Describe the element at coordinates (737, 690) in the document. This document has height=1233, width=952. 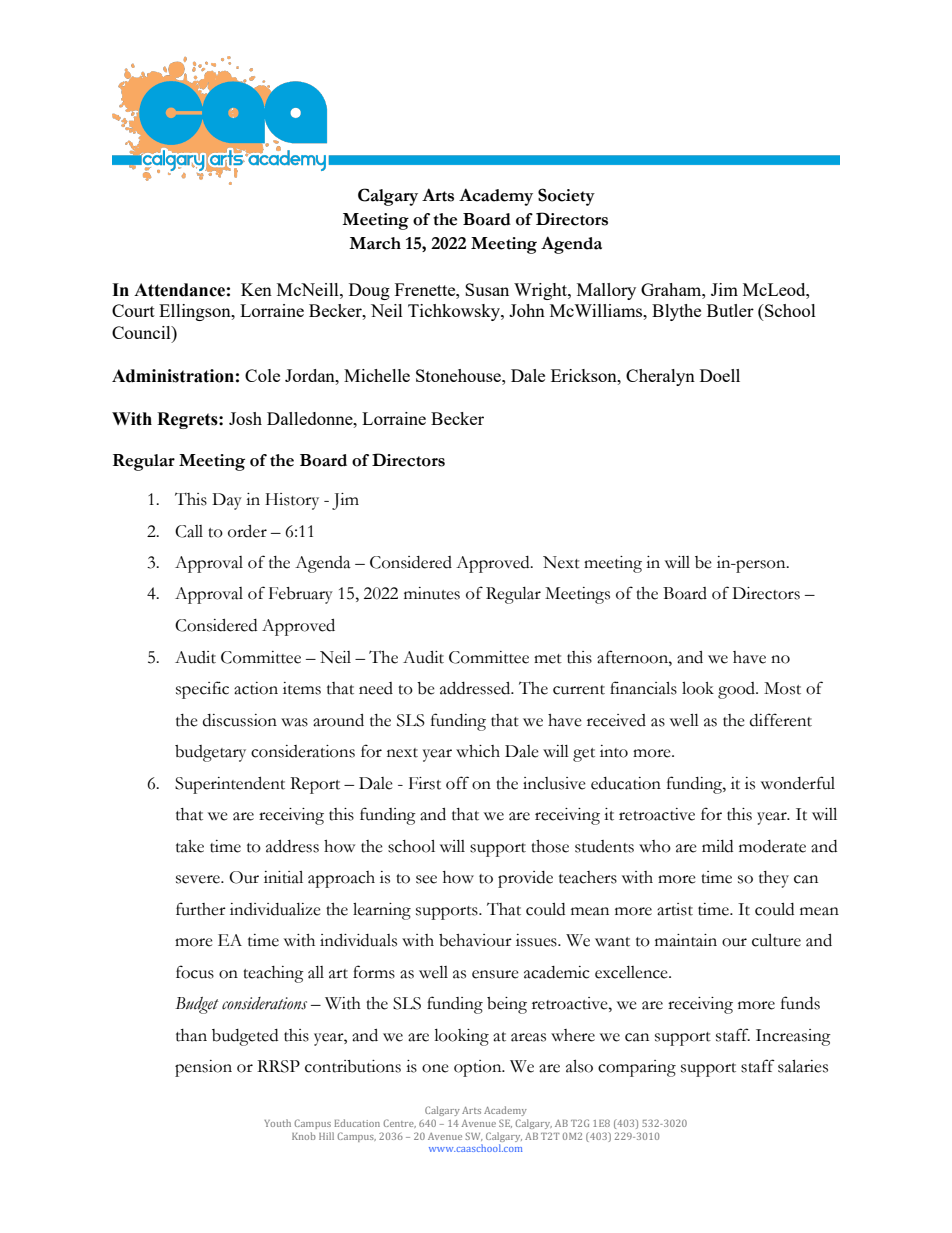
I see `good` at that location.
